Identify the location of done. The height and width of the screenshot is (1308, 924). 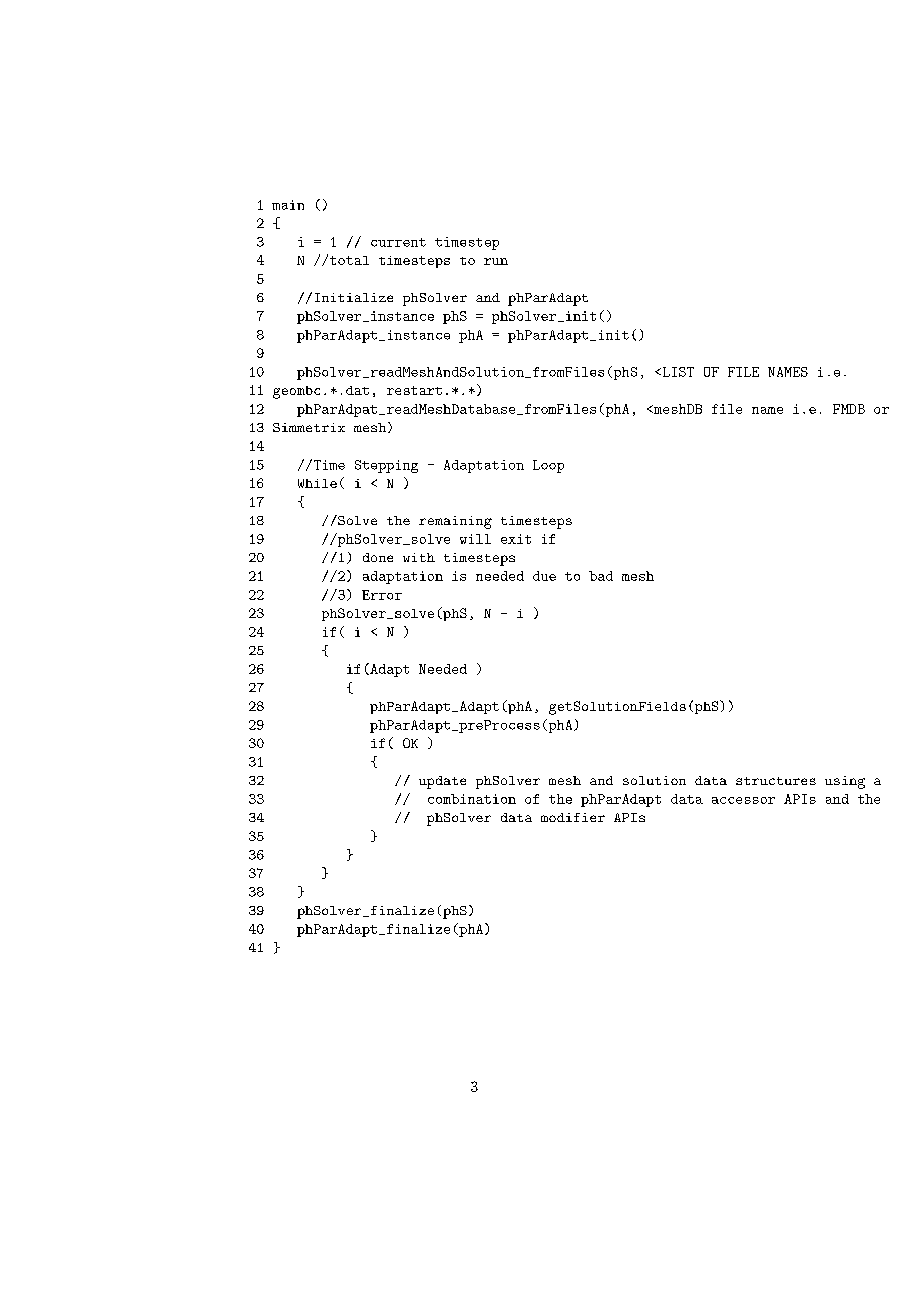
(378, 557).
